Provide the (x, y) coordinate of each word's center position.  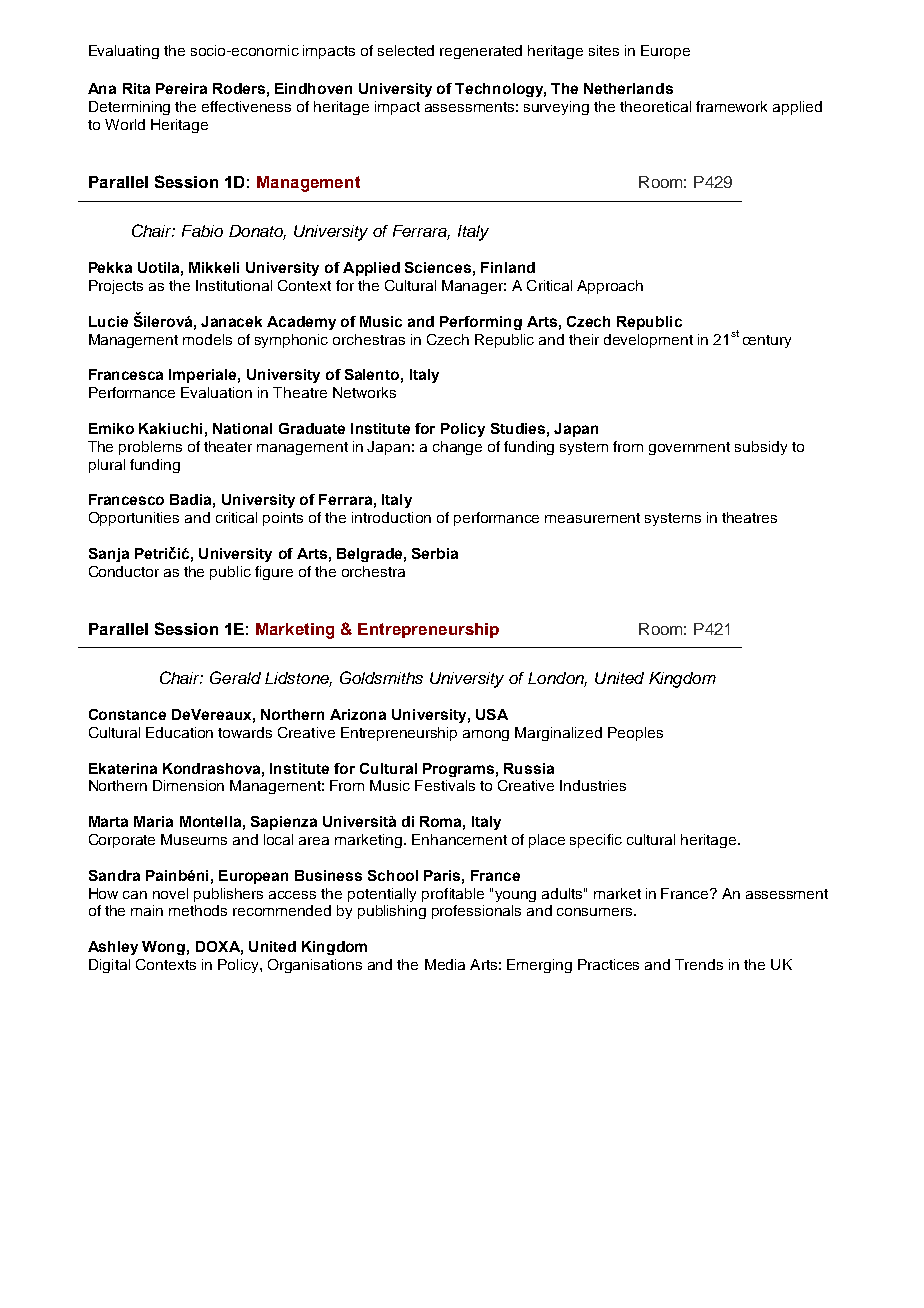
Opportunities (134, 519)
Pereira (181, 88)
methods (198, 910)
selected (406, 50)
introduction (391, 517)
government (689, 448)
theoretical (655, 106)
